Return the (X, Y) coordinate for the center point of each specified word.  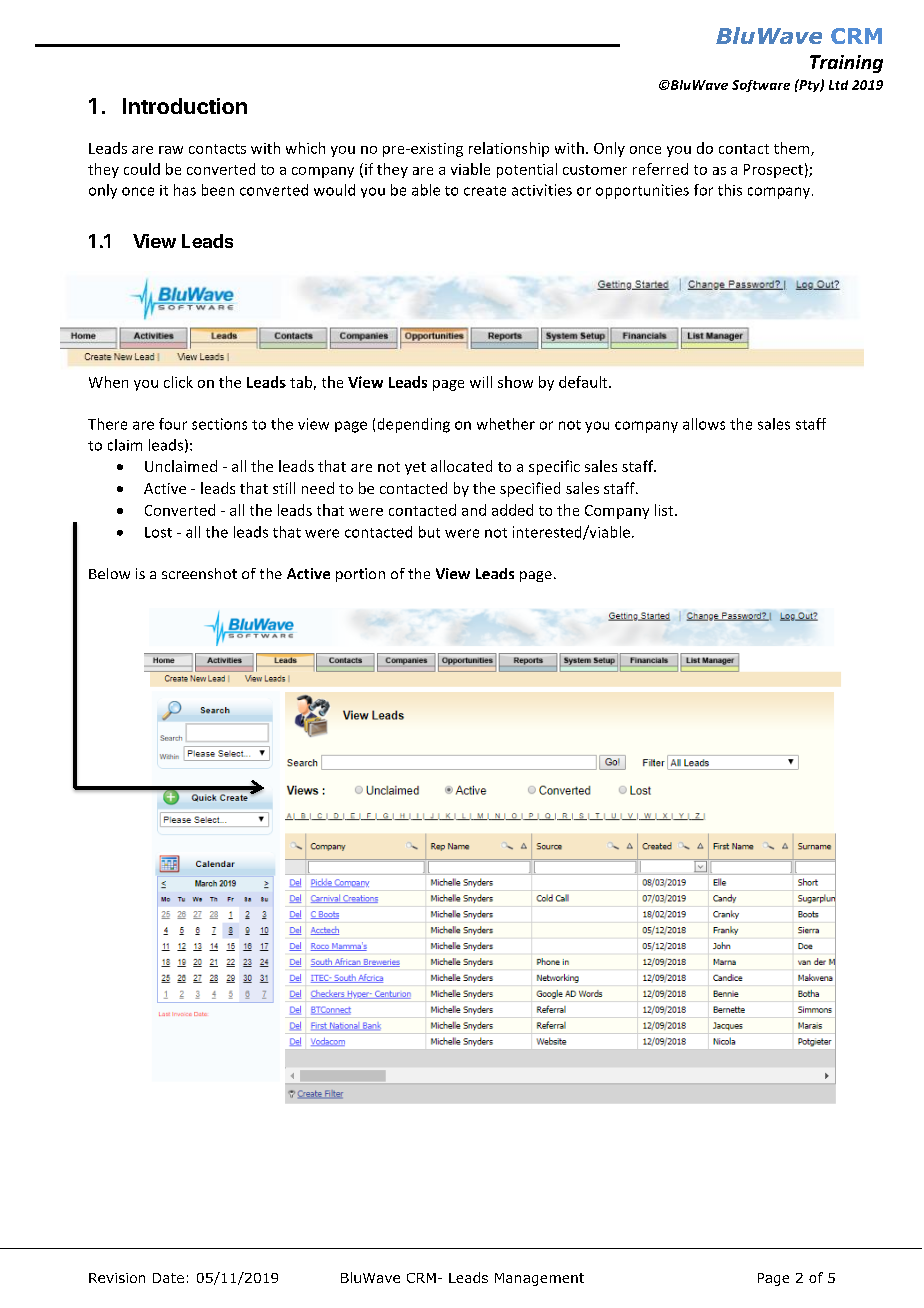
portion (360, 575)
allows (704, 424)
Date (168, 1278)
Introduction (185, 106)
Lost (158, 532)
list (665, 510)
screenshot (199, 573)
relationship (509, 149)
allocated (461, 466)
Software (761, 86)
